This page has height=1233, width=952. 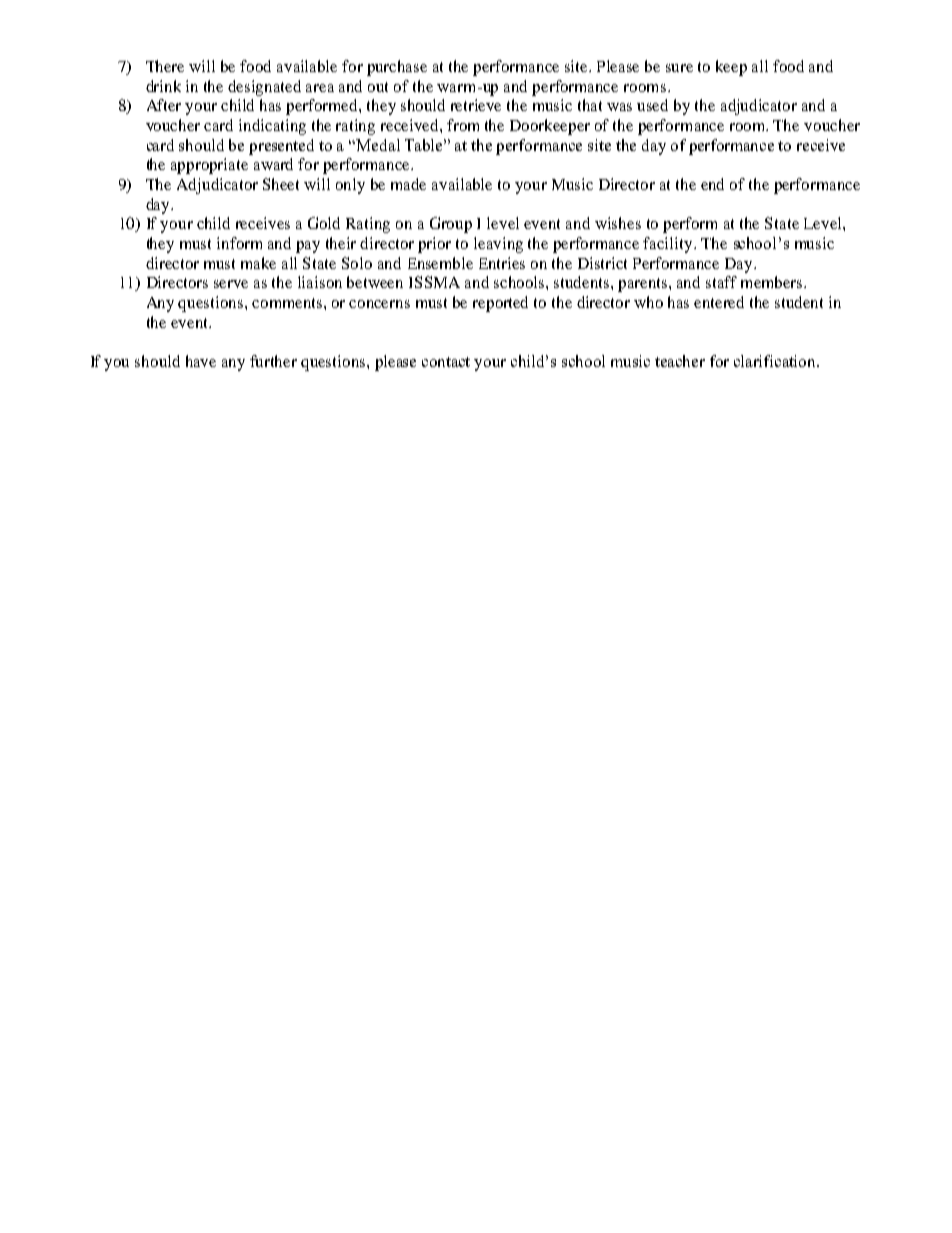 What do you see at coordinates (451, 225) in the page?
I see `Group` at bounding box center [451, 225].
